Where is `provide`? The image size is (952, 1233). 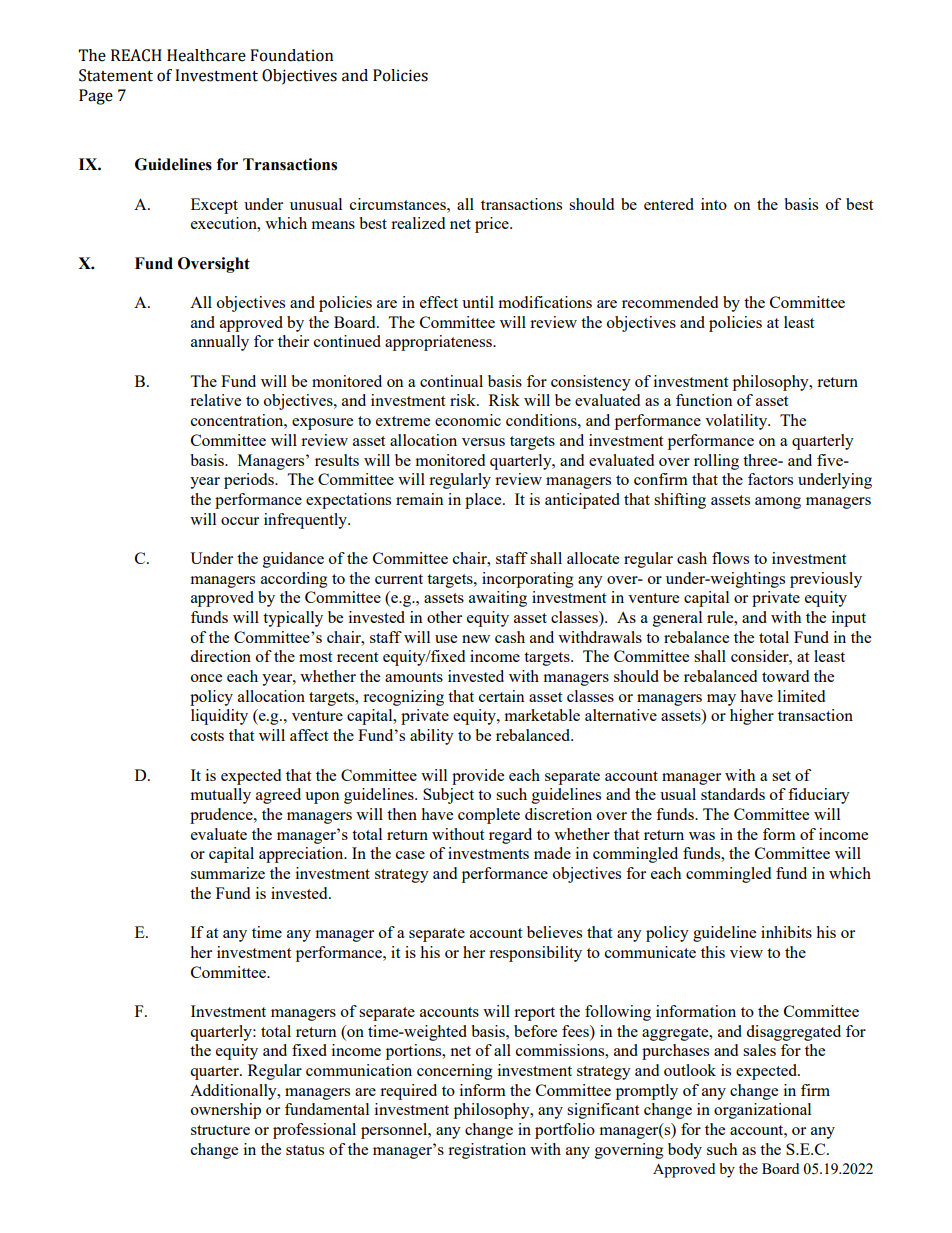 provide is located at coordinates (478, 777).
